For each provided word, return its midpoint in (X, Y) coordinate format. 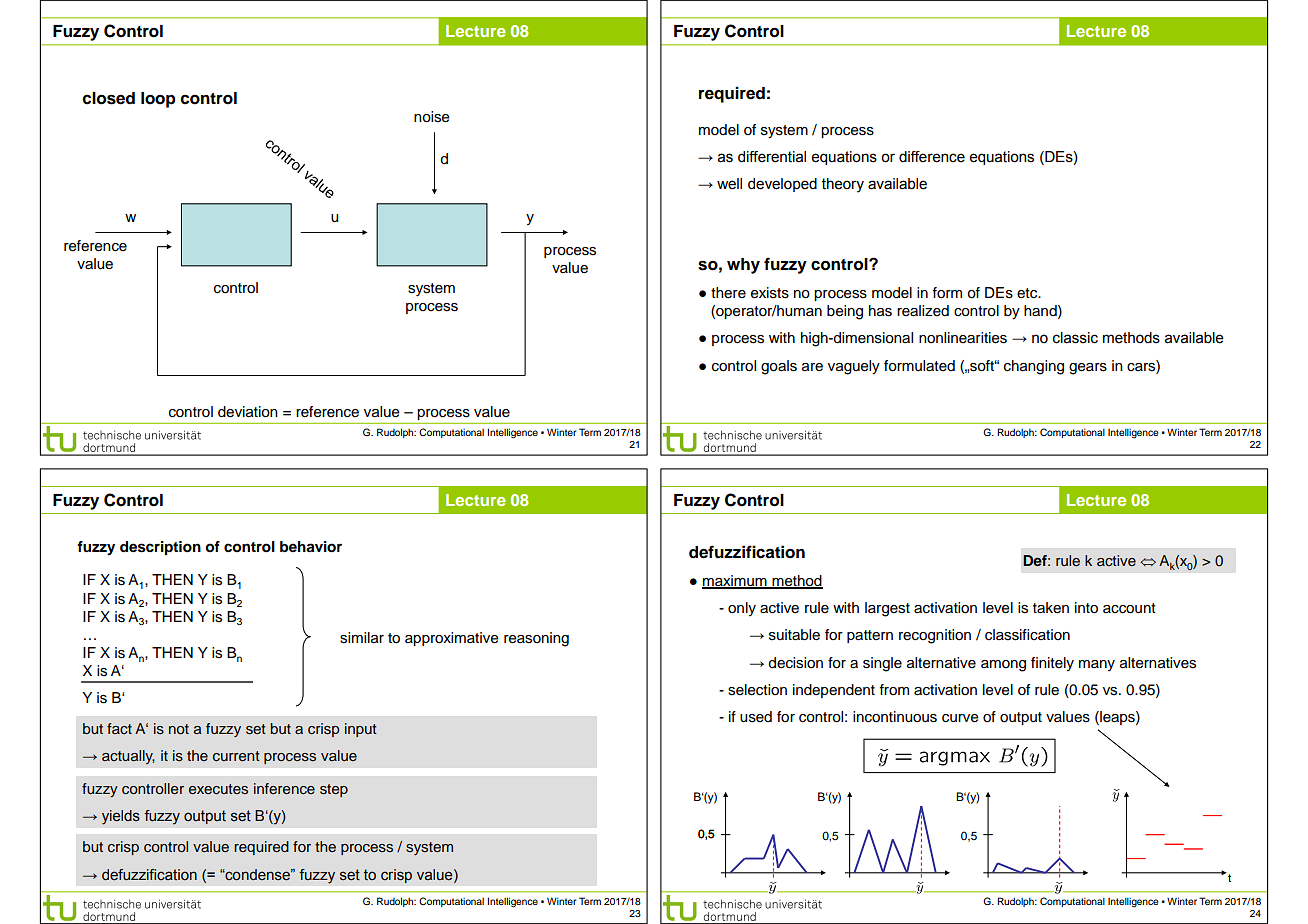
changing (1034, 367)
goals (779, 367)
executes (218, 789)
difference (932, 157)
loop (158, 100)
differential (772, 157)
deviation (248, 412)
